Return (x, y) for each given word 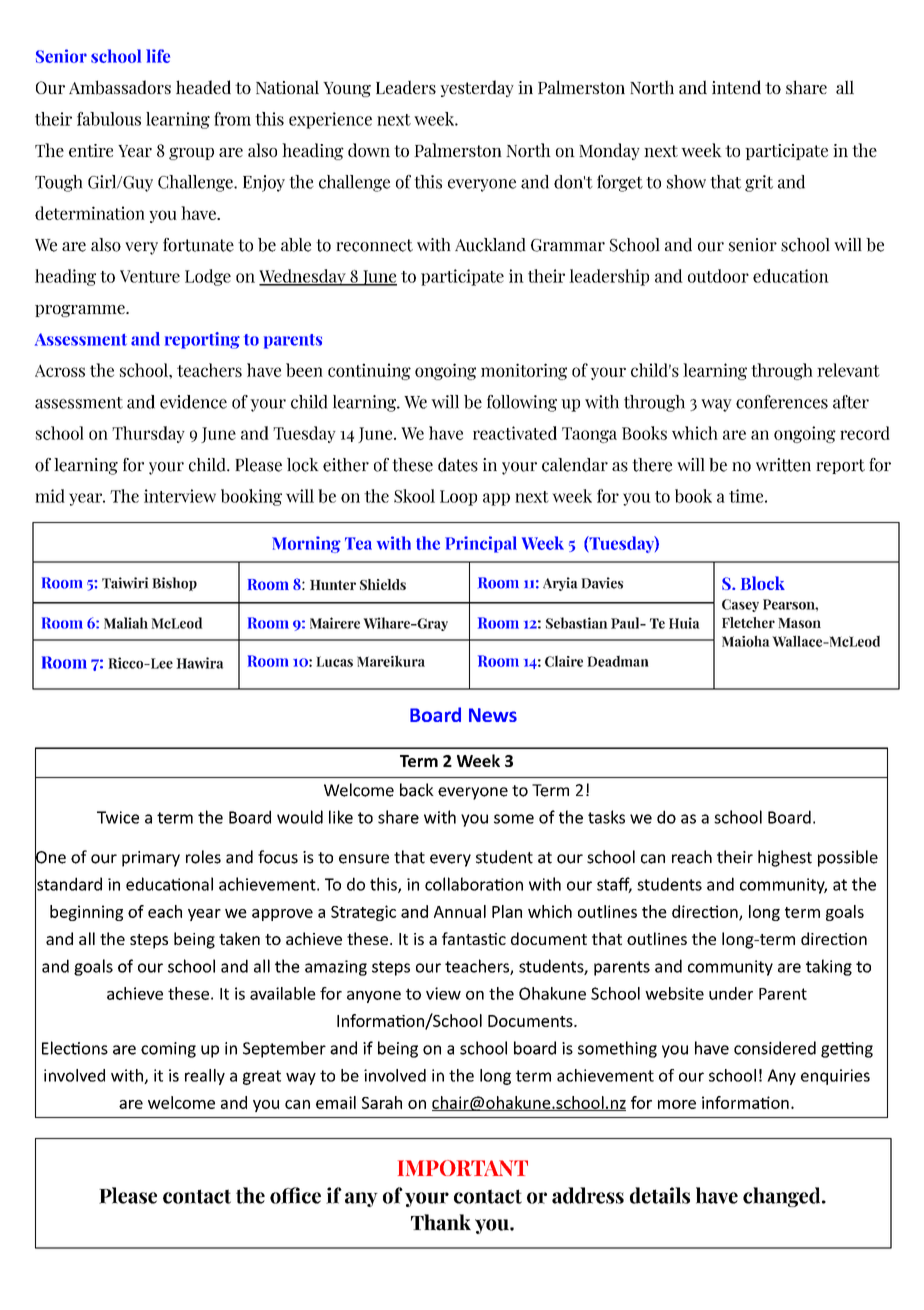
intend (736, 87)
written (783, 465)
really (205, 1077)
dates (458, 464)
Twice (118, 817)
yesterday (477, 88)
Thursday (148, 434)
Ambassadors (120, 87)
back (417, 790)
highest (785, 858)
